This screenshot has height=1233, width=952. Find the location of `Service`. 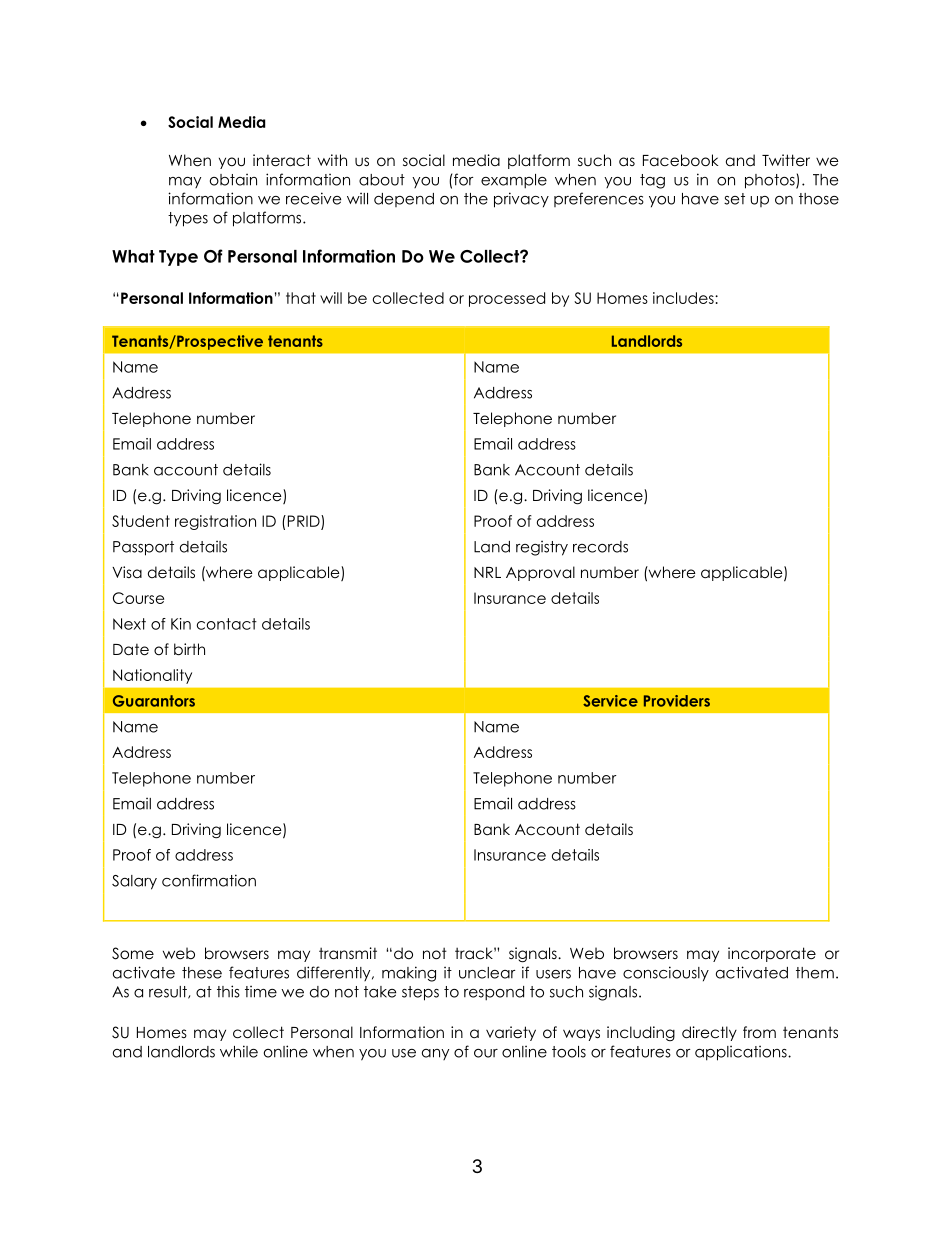

Service is located at coordinates (610, 701).
